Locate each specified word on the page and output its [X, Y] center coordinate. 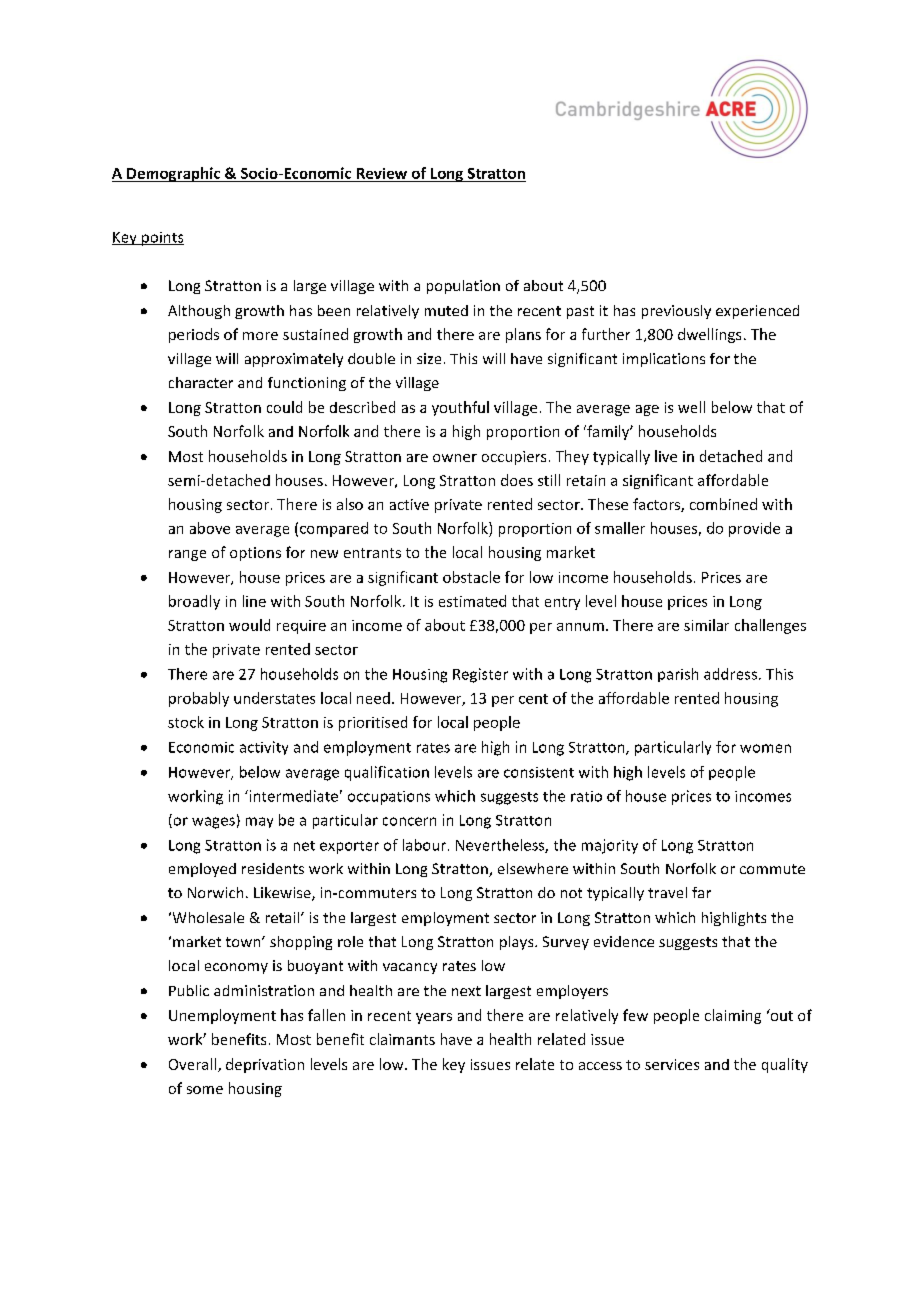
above [210, 528]
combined [723, 504]
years [434, 1018]
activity [264, 748]
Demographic [174, 174]
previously [676, 312]
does [517, 480]
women [765, 748]
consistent [539, 772]
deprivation [265, 1065]
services [672, 1064]
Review [382, 173]
